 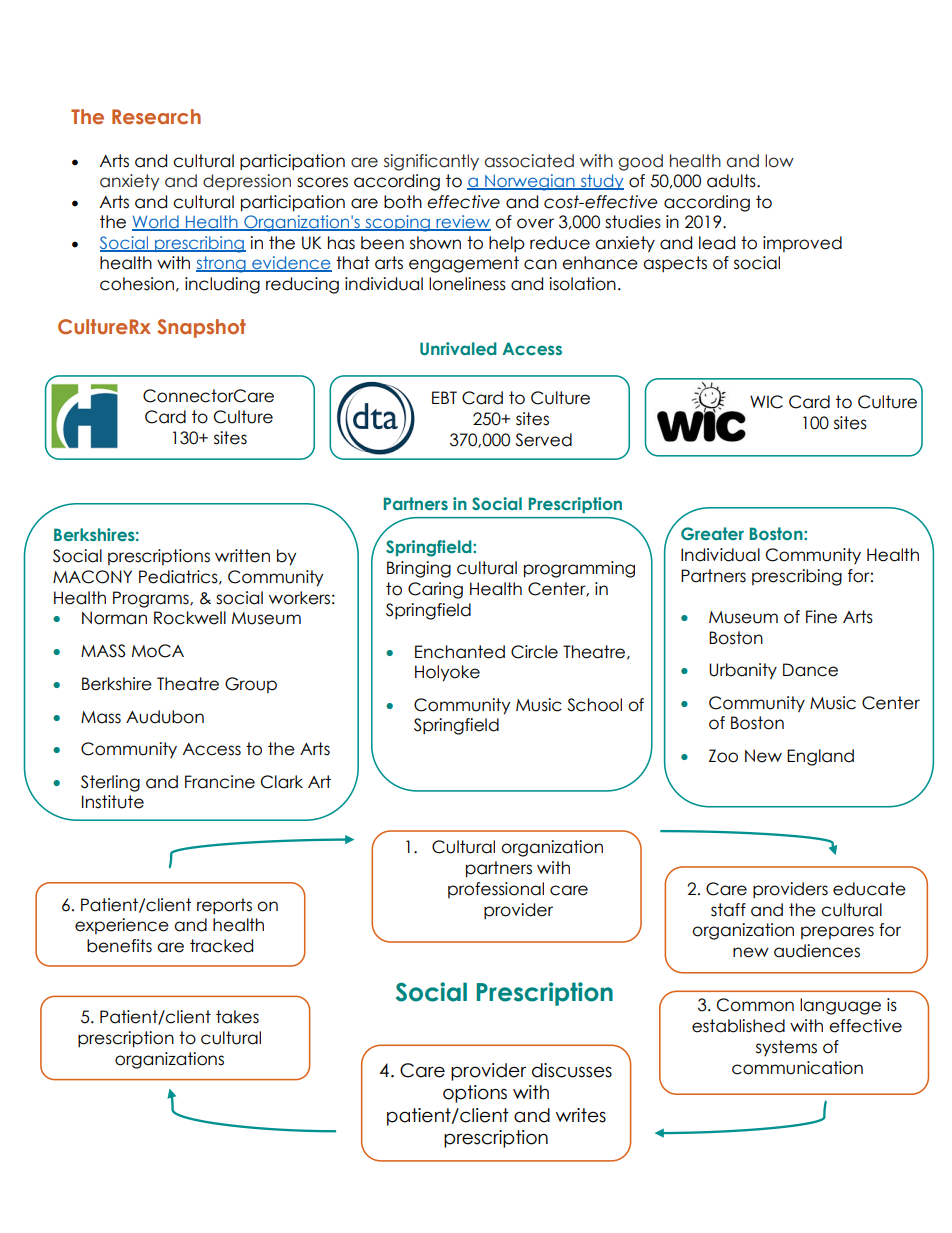 I want to click on Fine, so click(x=821, y=617).
